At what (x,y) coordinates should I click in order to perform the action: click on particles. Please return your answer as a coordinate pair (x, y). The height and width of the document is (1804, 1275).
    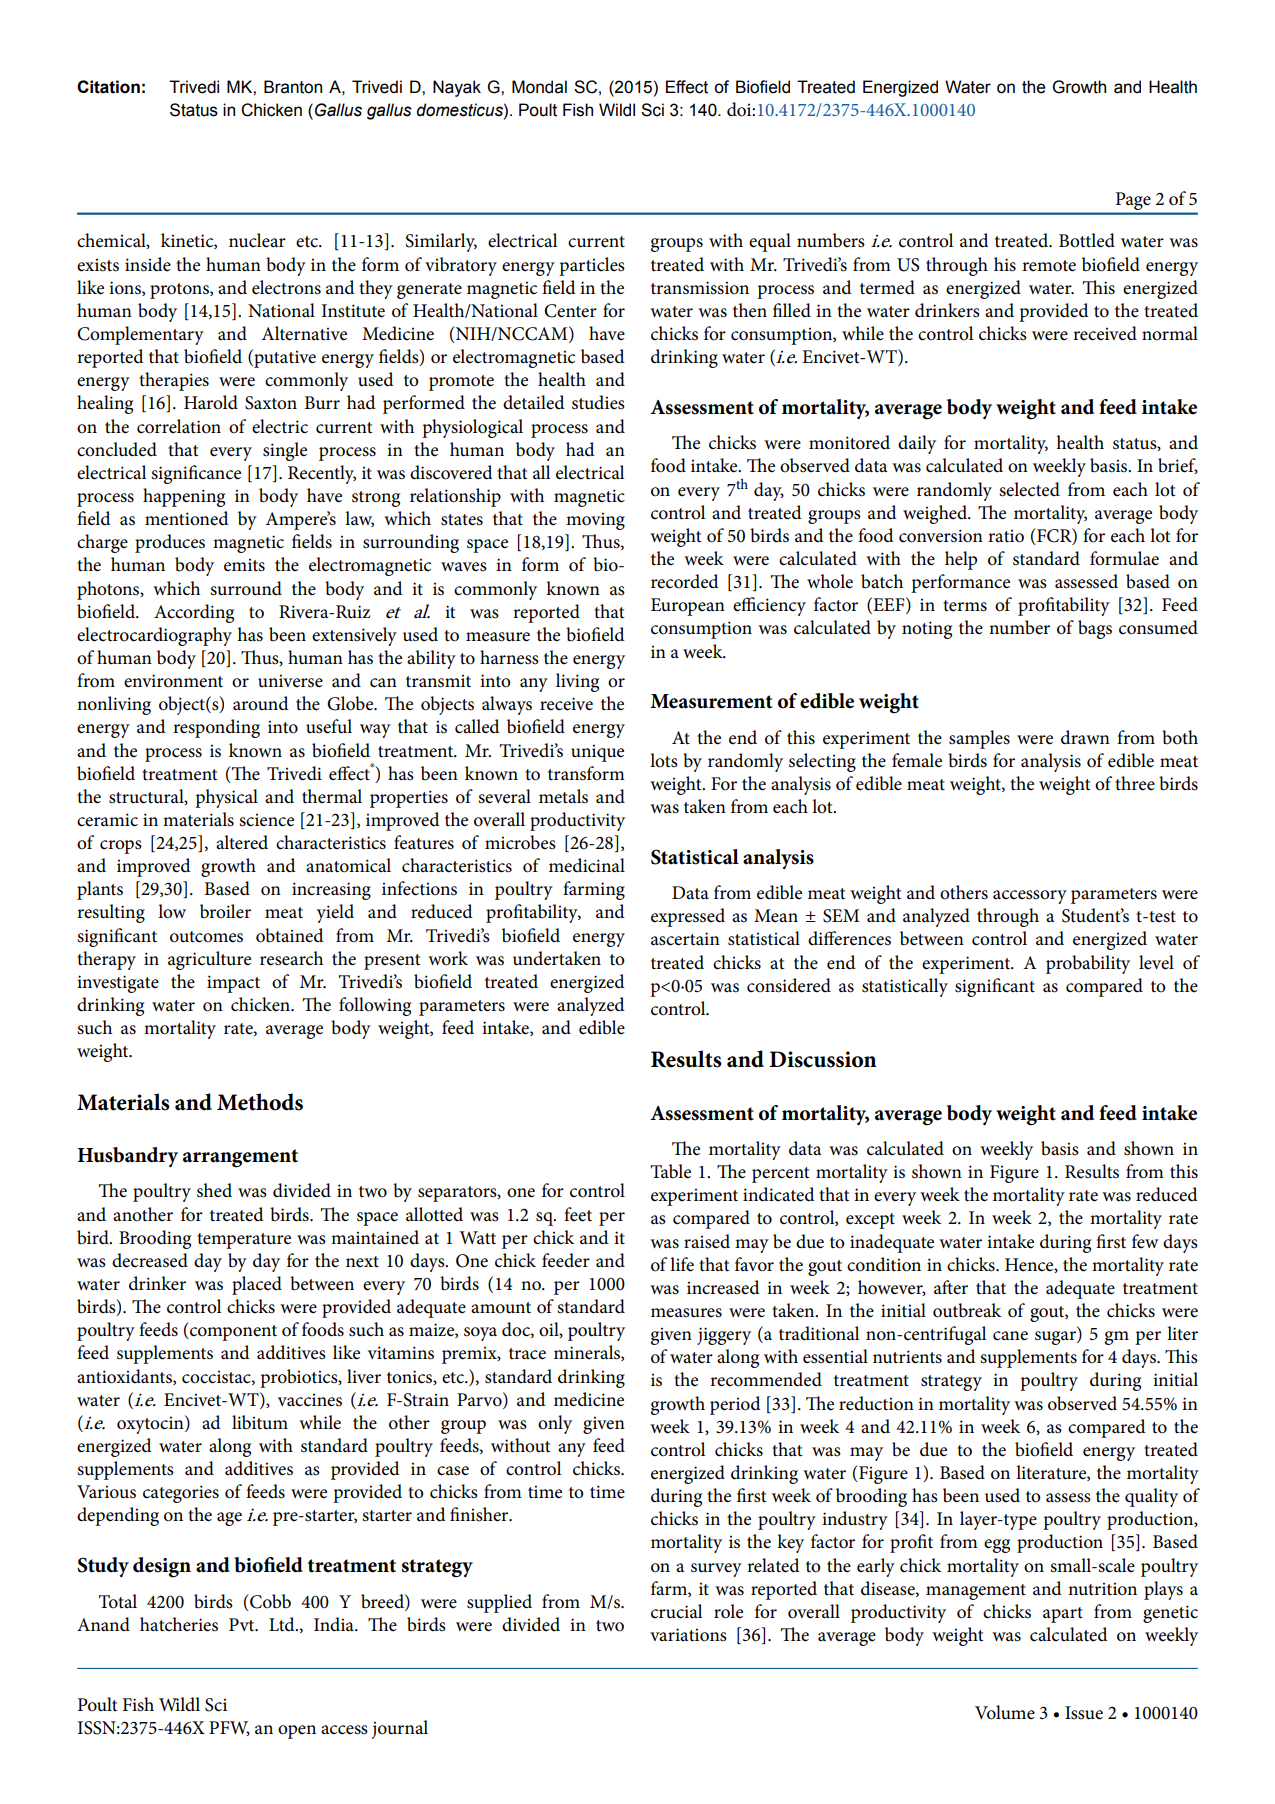
    Looking at the image, I should click on (592, 266).
